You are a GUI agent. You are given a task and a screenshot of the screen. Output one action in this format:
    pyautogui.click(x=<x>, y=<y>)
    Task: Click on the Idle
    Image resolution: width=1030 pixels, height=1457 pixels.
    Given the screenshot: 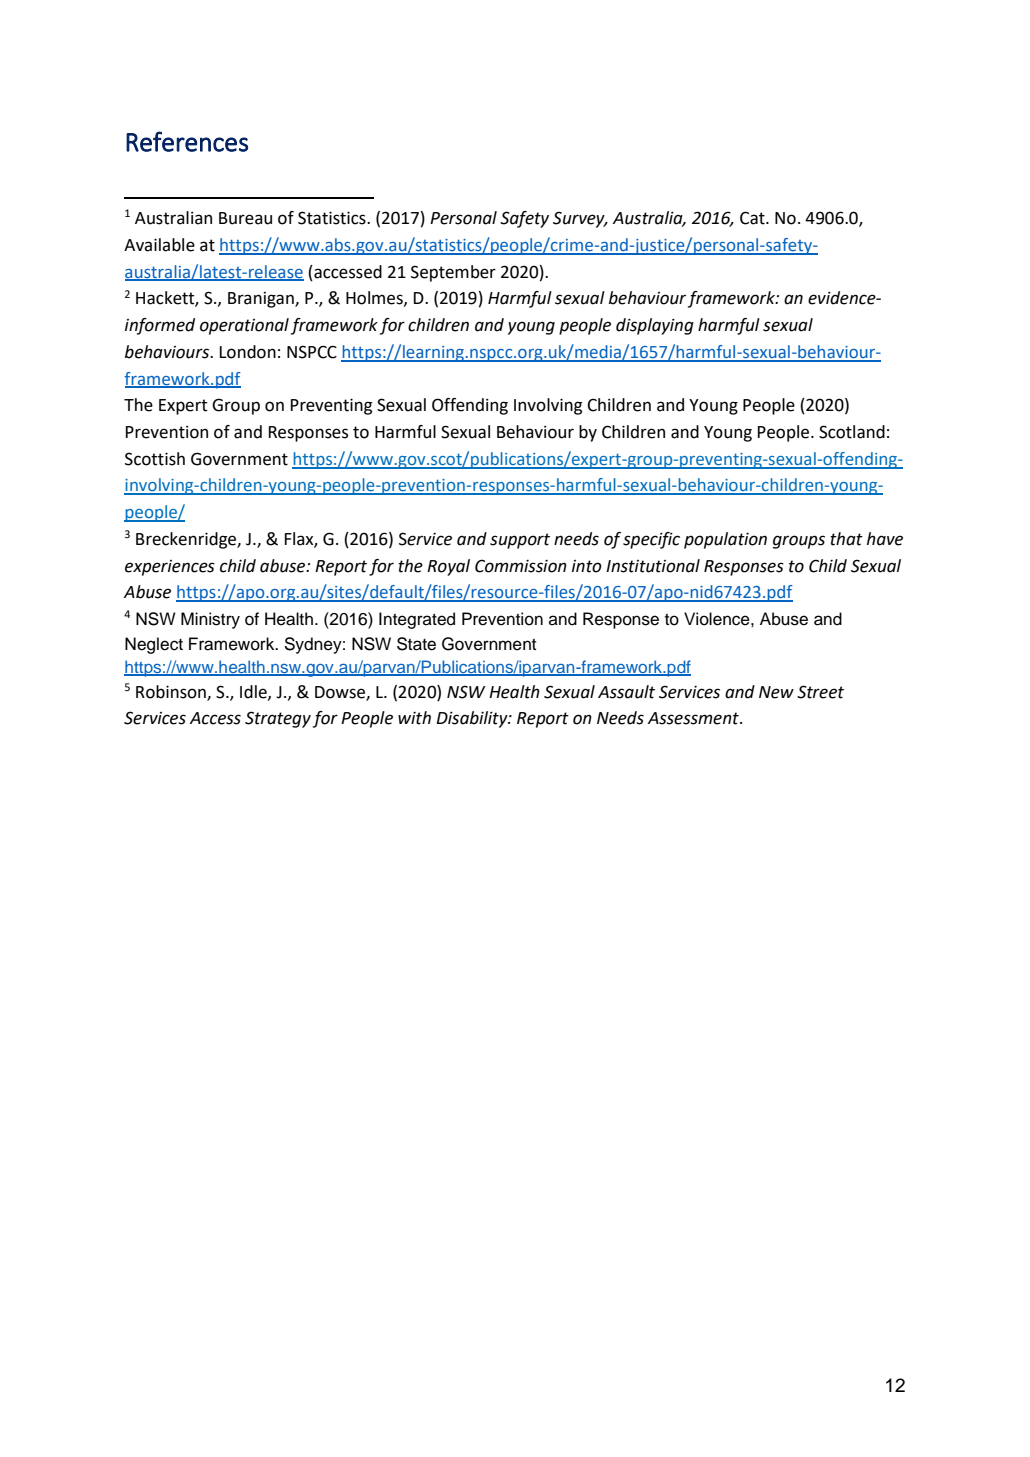 What is the action you would take?
    pyautogui.click(x=254, y=692)
